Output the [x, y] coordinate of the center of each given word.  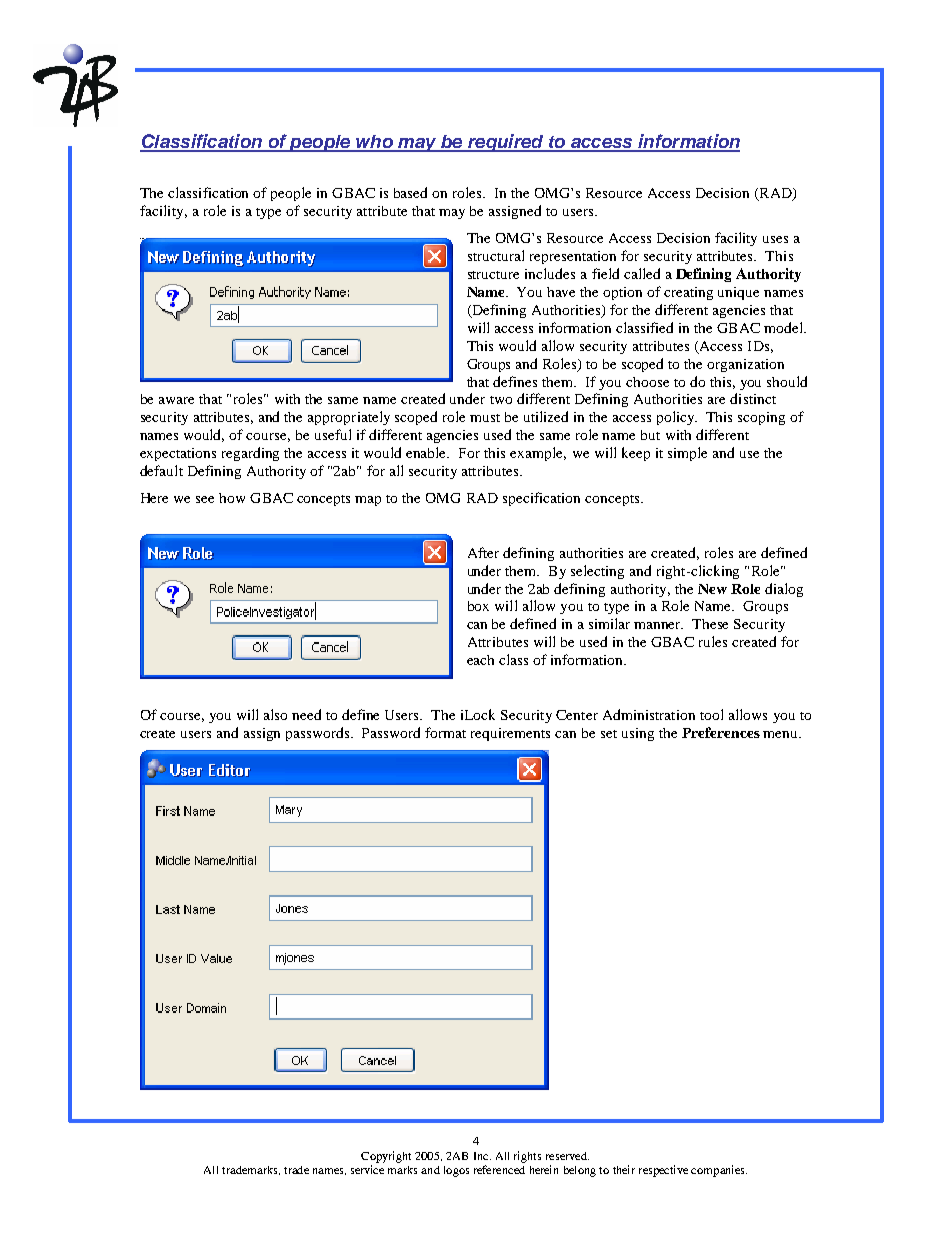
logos [456, 1171]
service [367, 1169]
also [275, 714]
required [506, 143]
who [375, 143]
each [480, 660]
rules [713, 641]
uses [775, 239]
